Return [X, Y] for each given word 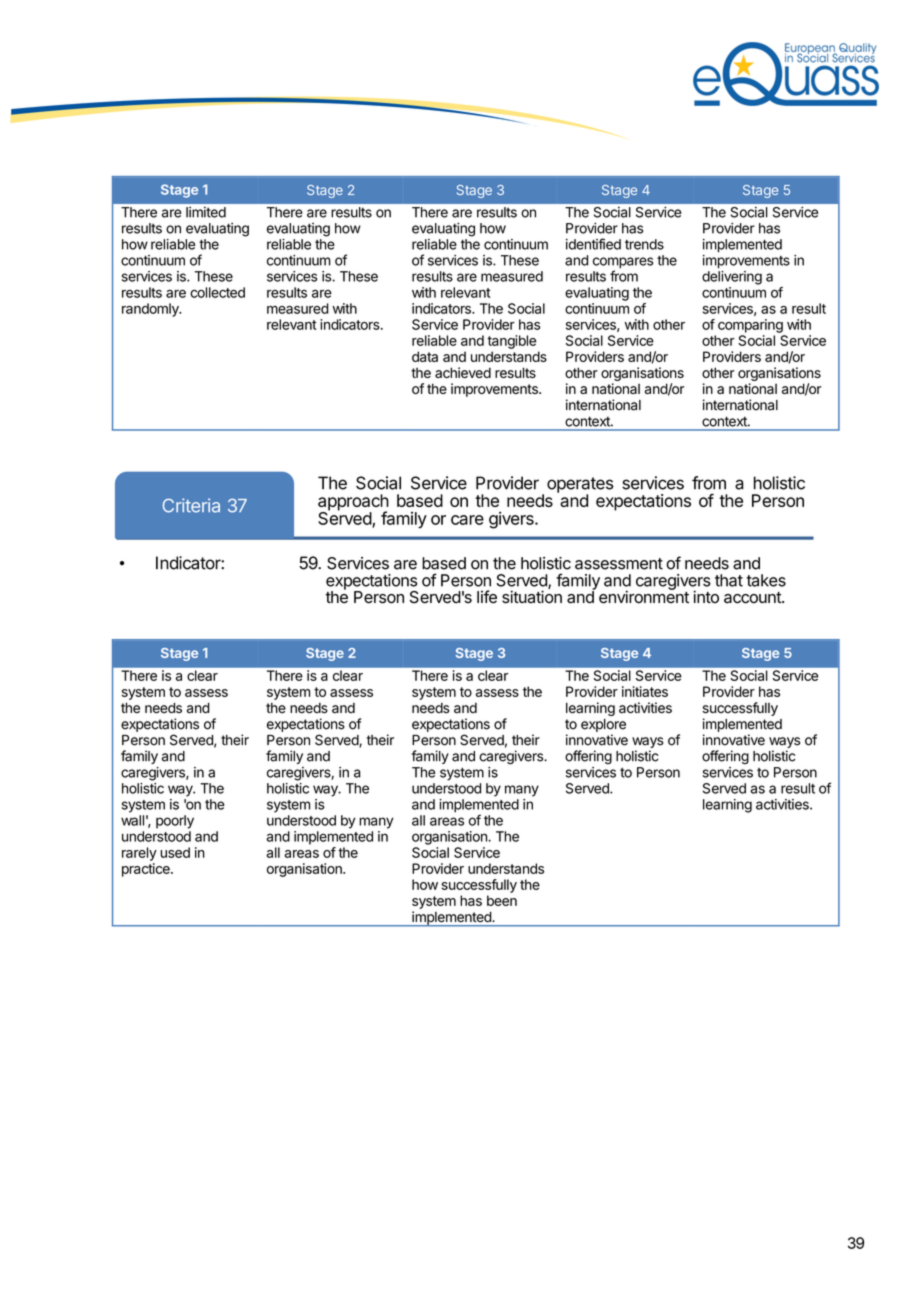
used [175, 852]
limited [206, 212]
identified [593, 244]
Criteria [191, 505]
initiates [645, 691]
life [487, 597]
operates [580, 486]
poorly [175, 822]
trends [644, 244]
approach [353, 503]
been [502, 900]
